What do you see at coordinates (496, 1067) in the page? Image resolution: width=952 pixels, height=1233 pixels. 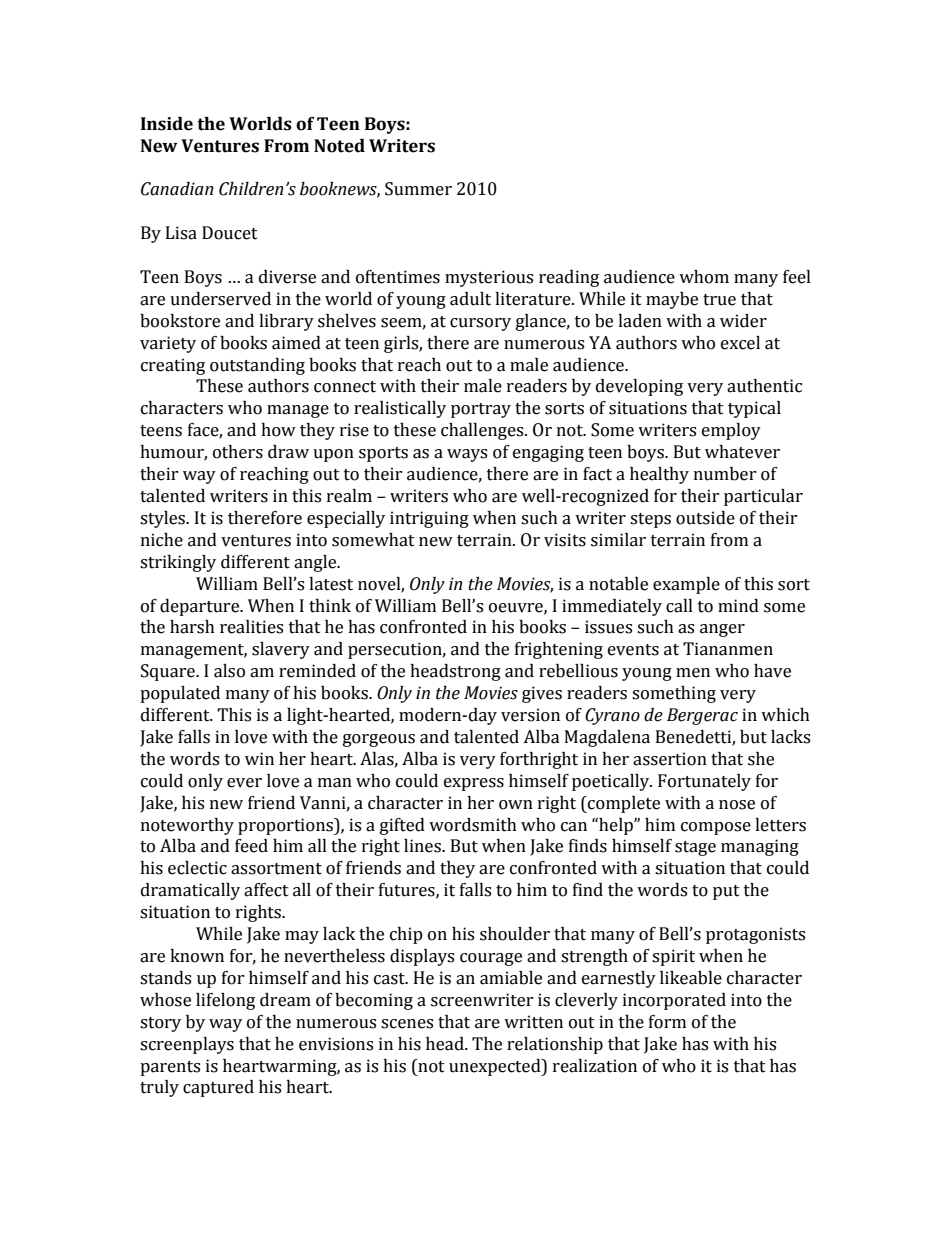 I see `unexpected` at bounding box center [496, 1067].
